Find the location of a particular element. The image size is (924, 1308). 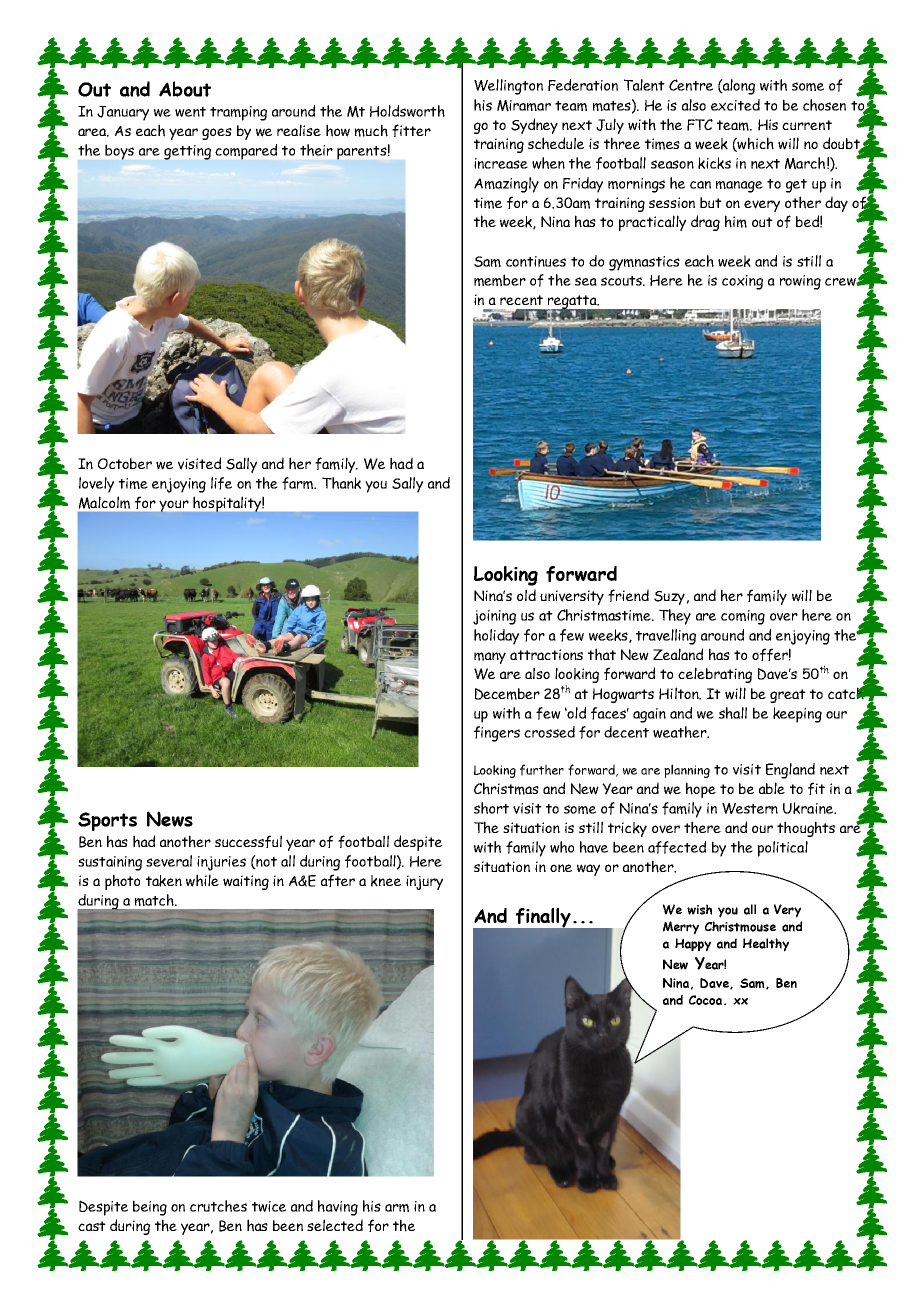

recent is located at coordinates (521, 300).
